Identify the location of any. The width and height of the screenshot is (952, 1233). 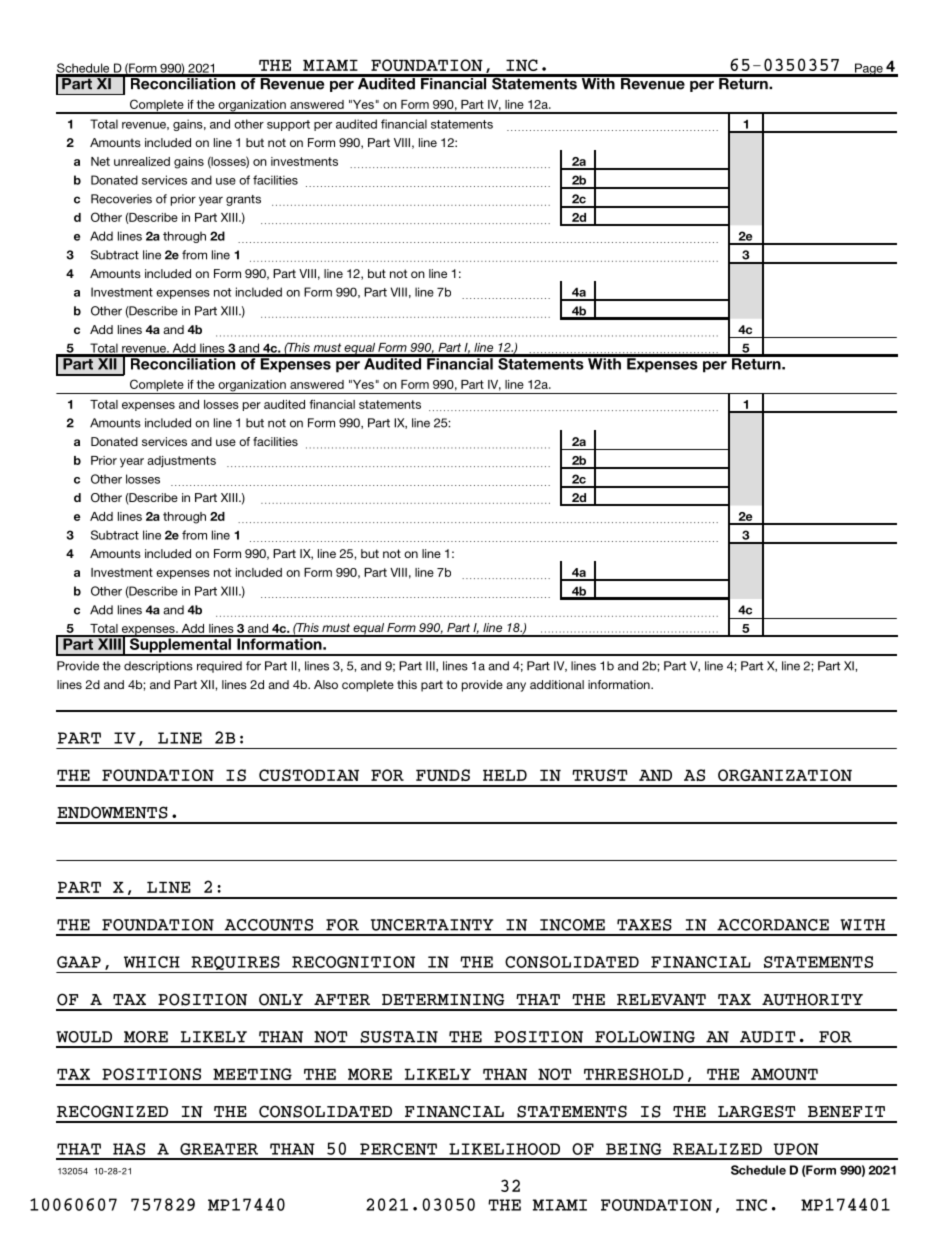
(516, 687).
